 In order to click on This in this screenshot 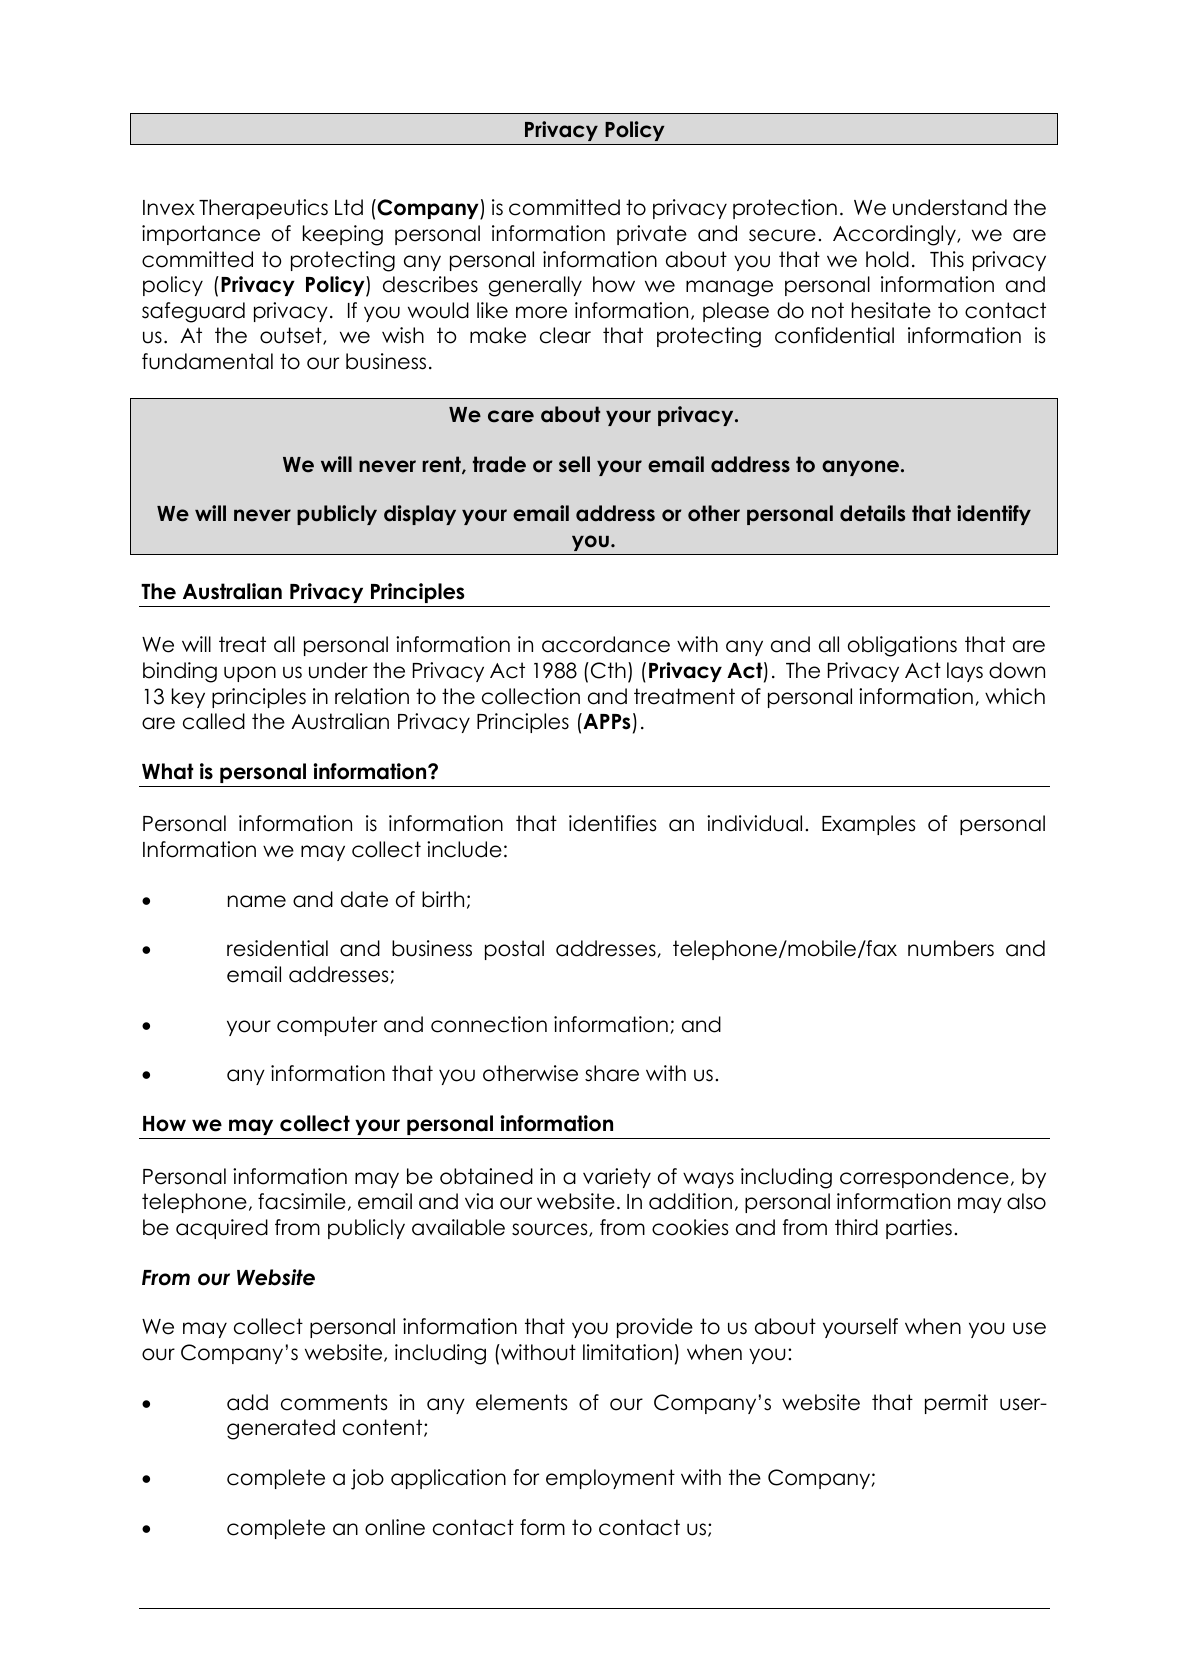, I will do `click(947, 259)`.
